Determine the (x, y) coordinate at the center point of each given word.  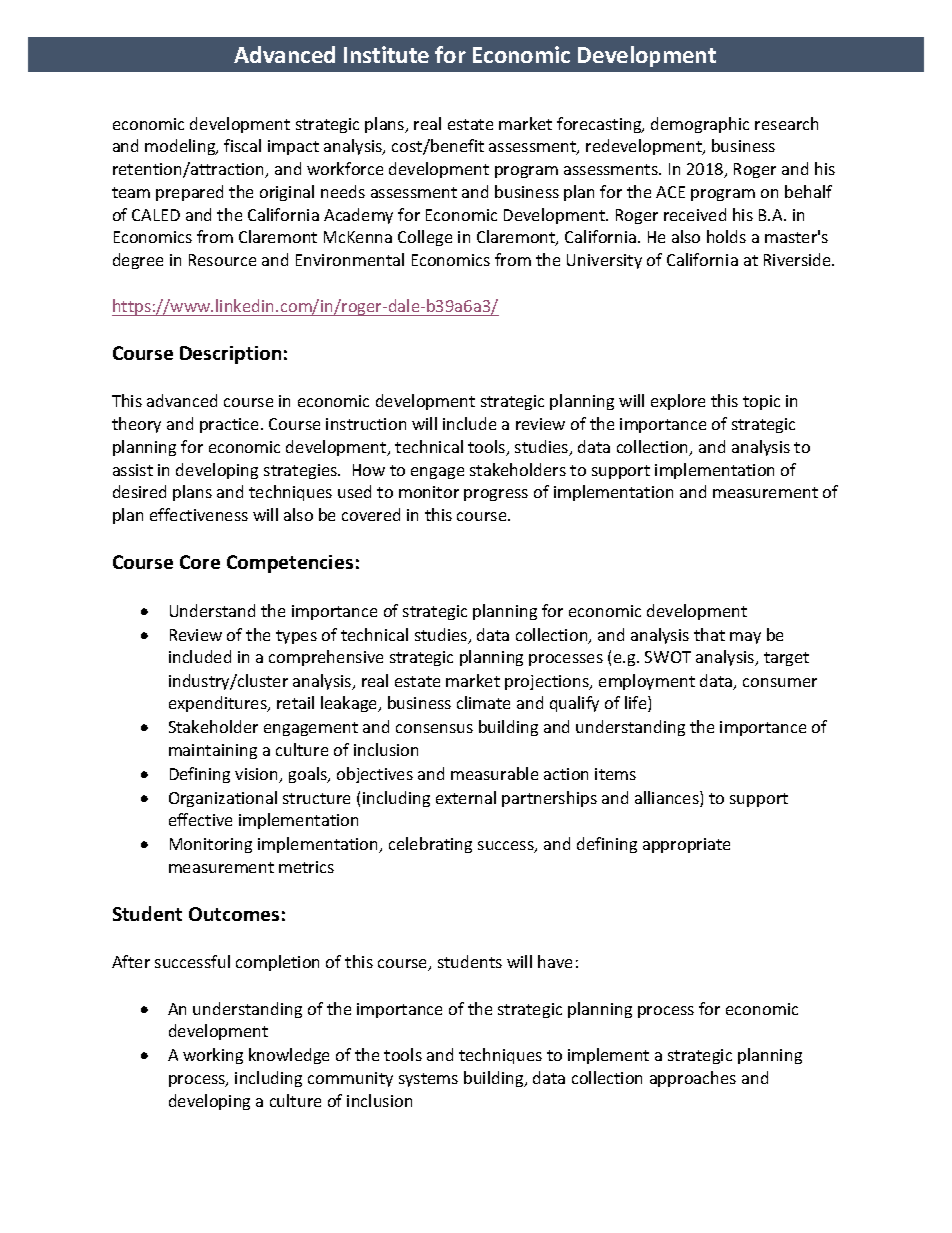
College (425, 238)
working (213, 1056)
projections (548, 682)
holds (726, 236)
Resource (222, 260)
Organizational (223, 799)
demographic (700, 125)
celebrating (430, 845)
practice (231, 425)
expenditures (219, 704)
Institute (386, 54)
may (745, 638)
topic (761, 402)
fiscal (242, 145)
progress (496, 495)
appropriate (686, 845)
